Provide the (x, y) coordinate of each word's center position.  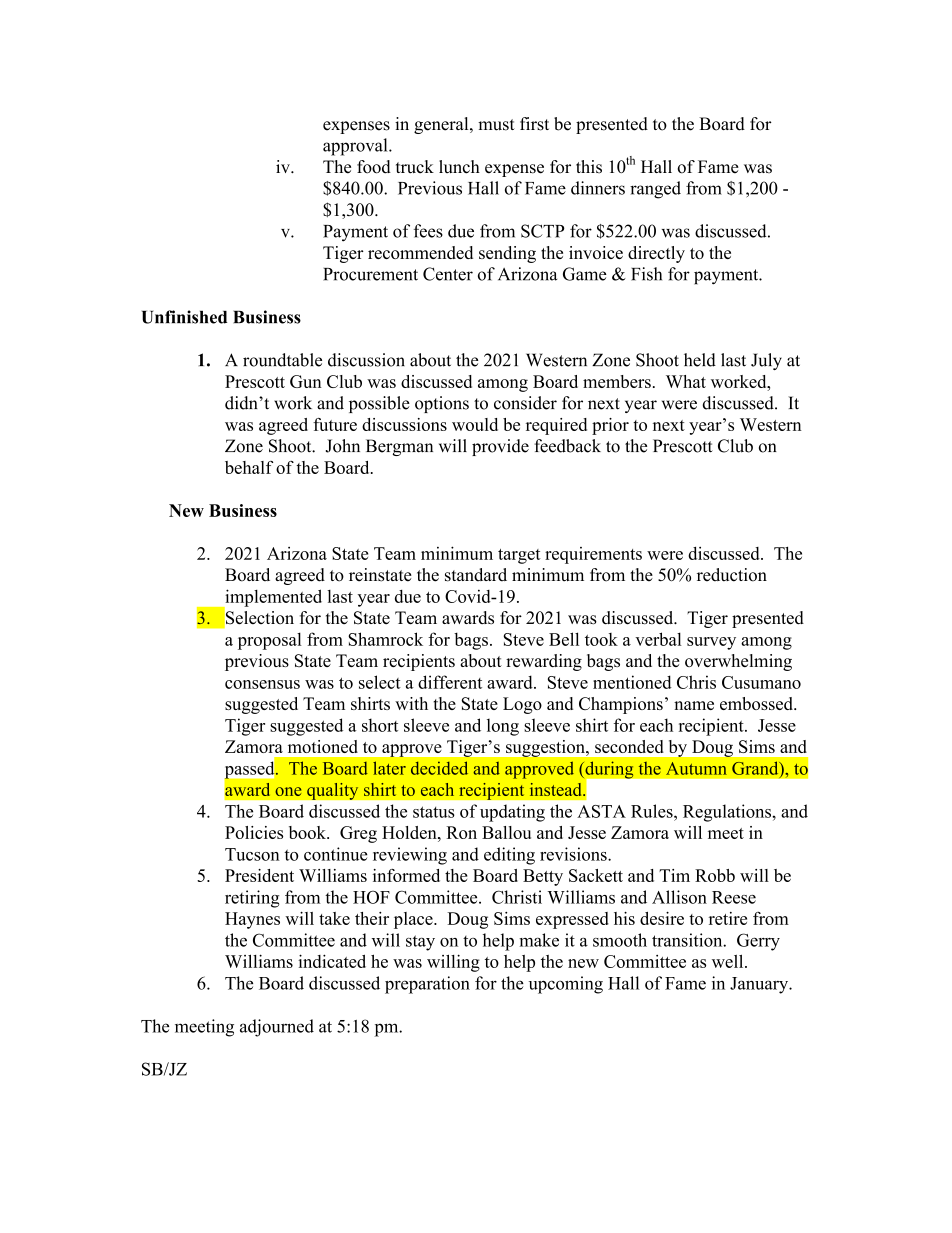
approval (356, 147)
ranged (655, 190)
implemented (272, 599)
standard (476, 575)
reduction (732, 575)
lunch (459, 167)
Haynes (252, 920)
